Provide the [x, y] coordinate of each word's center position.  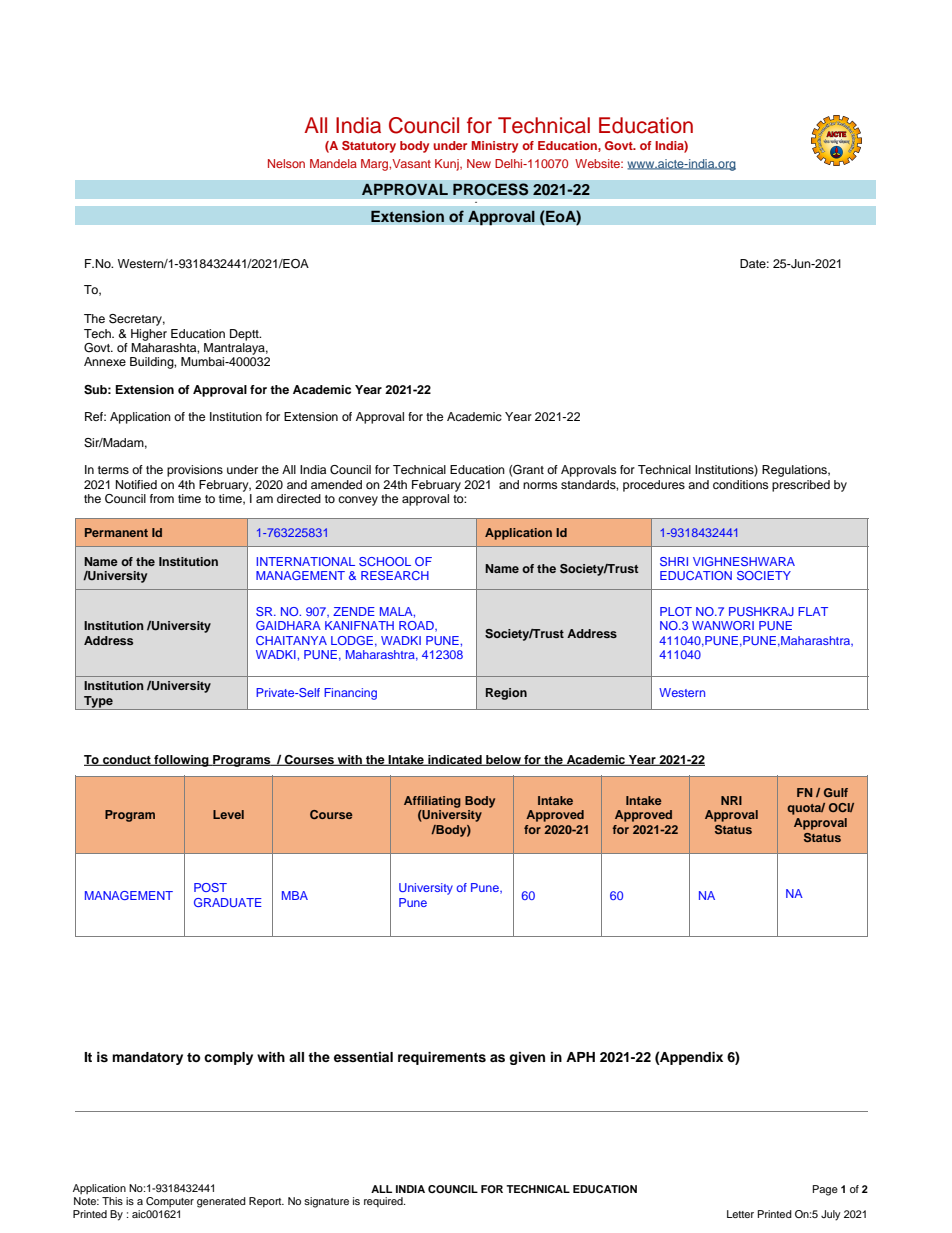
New [479, 163]
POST [210, 887]
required [384, 1202]
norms [540, 485]
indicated [455, 760]
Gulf [836, 792]
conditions [740, 484]
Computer [170, 1202]
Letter [740, 1214]
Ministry [495, 147]
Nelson [286, 163]
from [162, 498]
